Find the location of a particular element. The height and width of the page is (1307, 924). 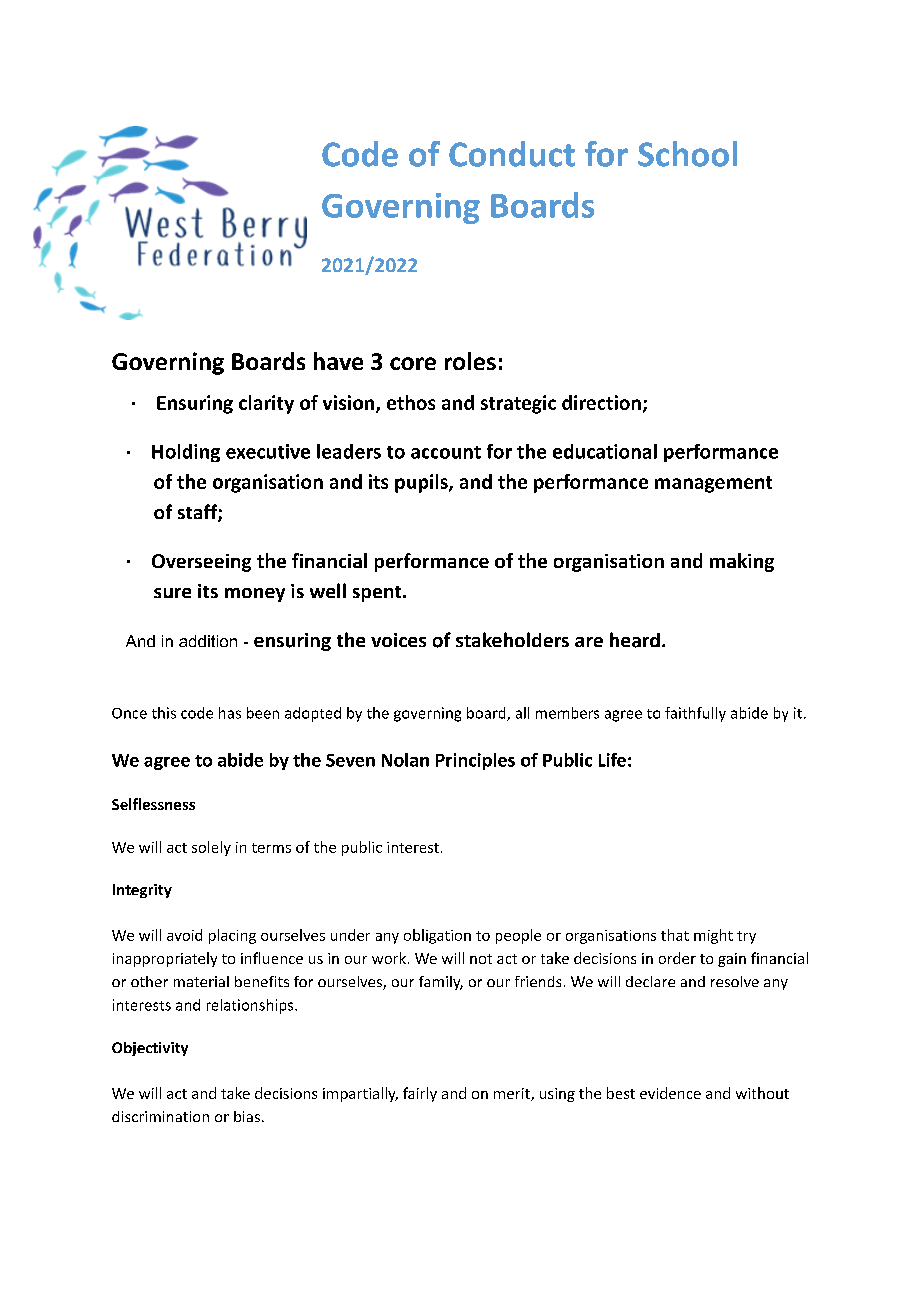

Holding is located at coordinates (186, 453).
